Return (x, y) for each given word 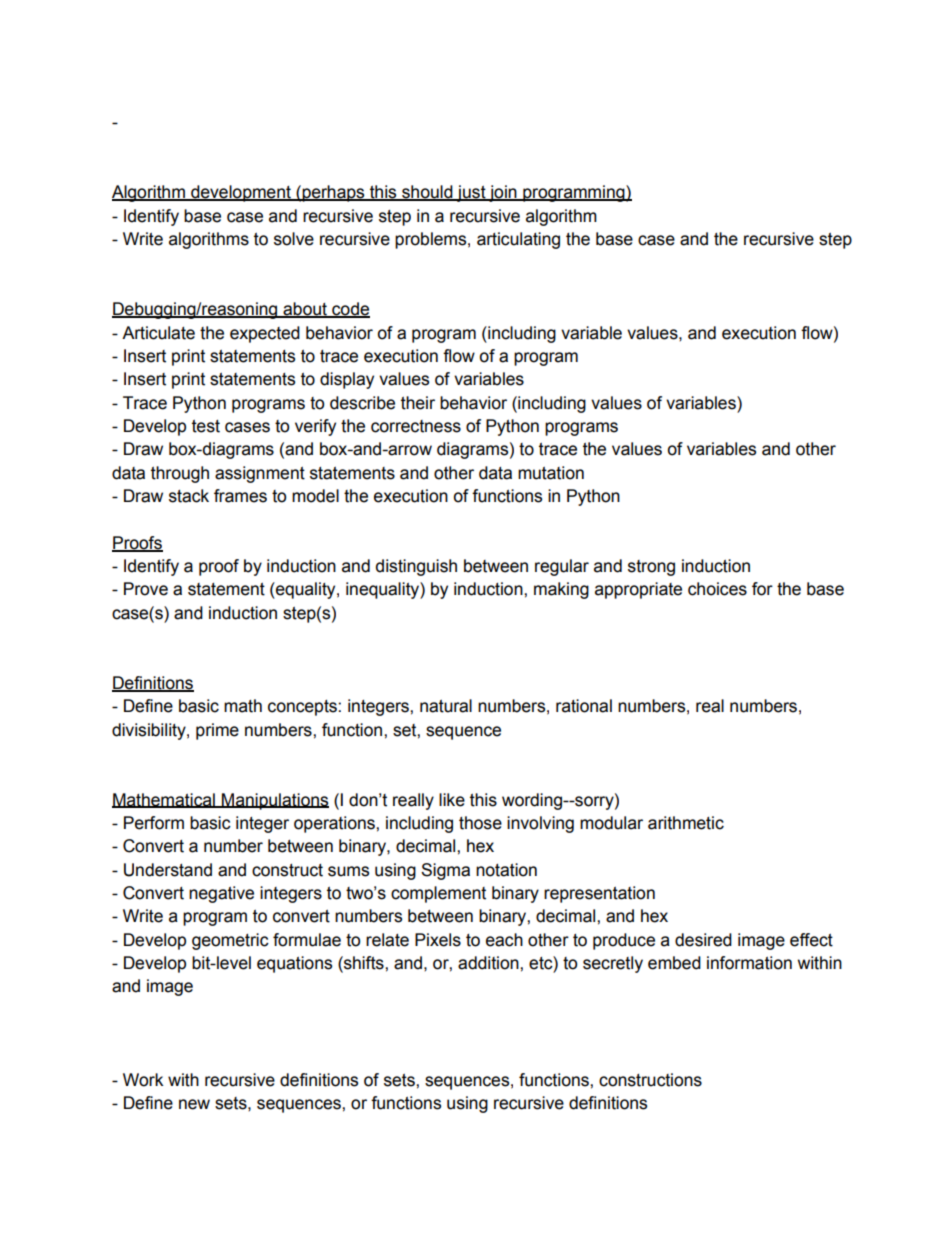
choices (717, 589)
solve (294, 239)
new (194, 1104)
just (471, 193)
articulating (518, 240)
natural (446, 706)
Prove (146, 589)
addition (489, 963)
